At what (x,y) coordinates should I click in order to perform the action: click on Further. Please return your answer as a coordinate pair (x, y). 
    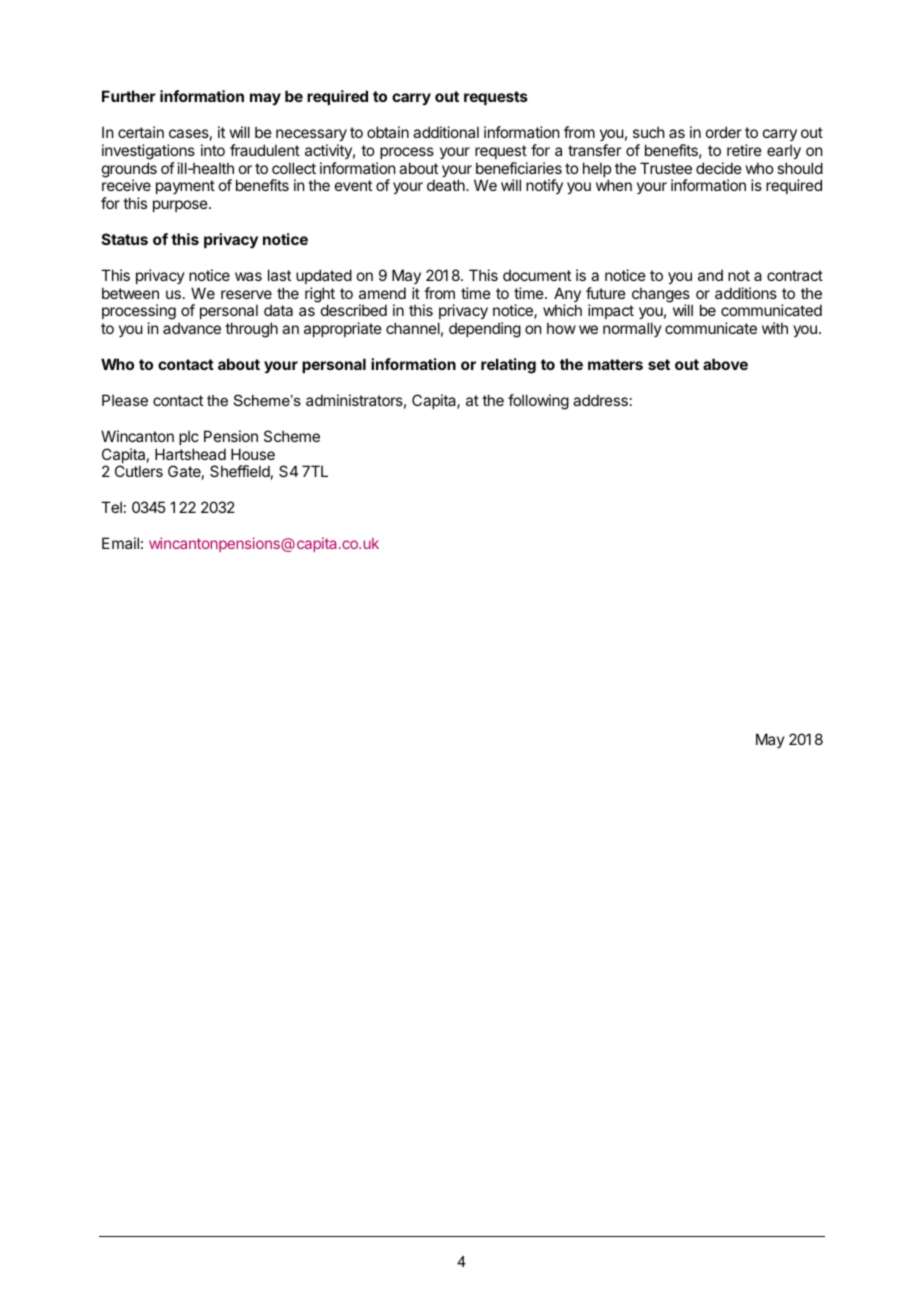
    Looking at the image, I should click on (129, 96).
